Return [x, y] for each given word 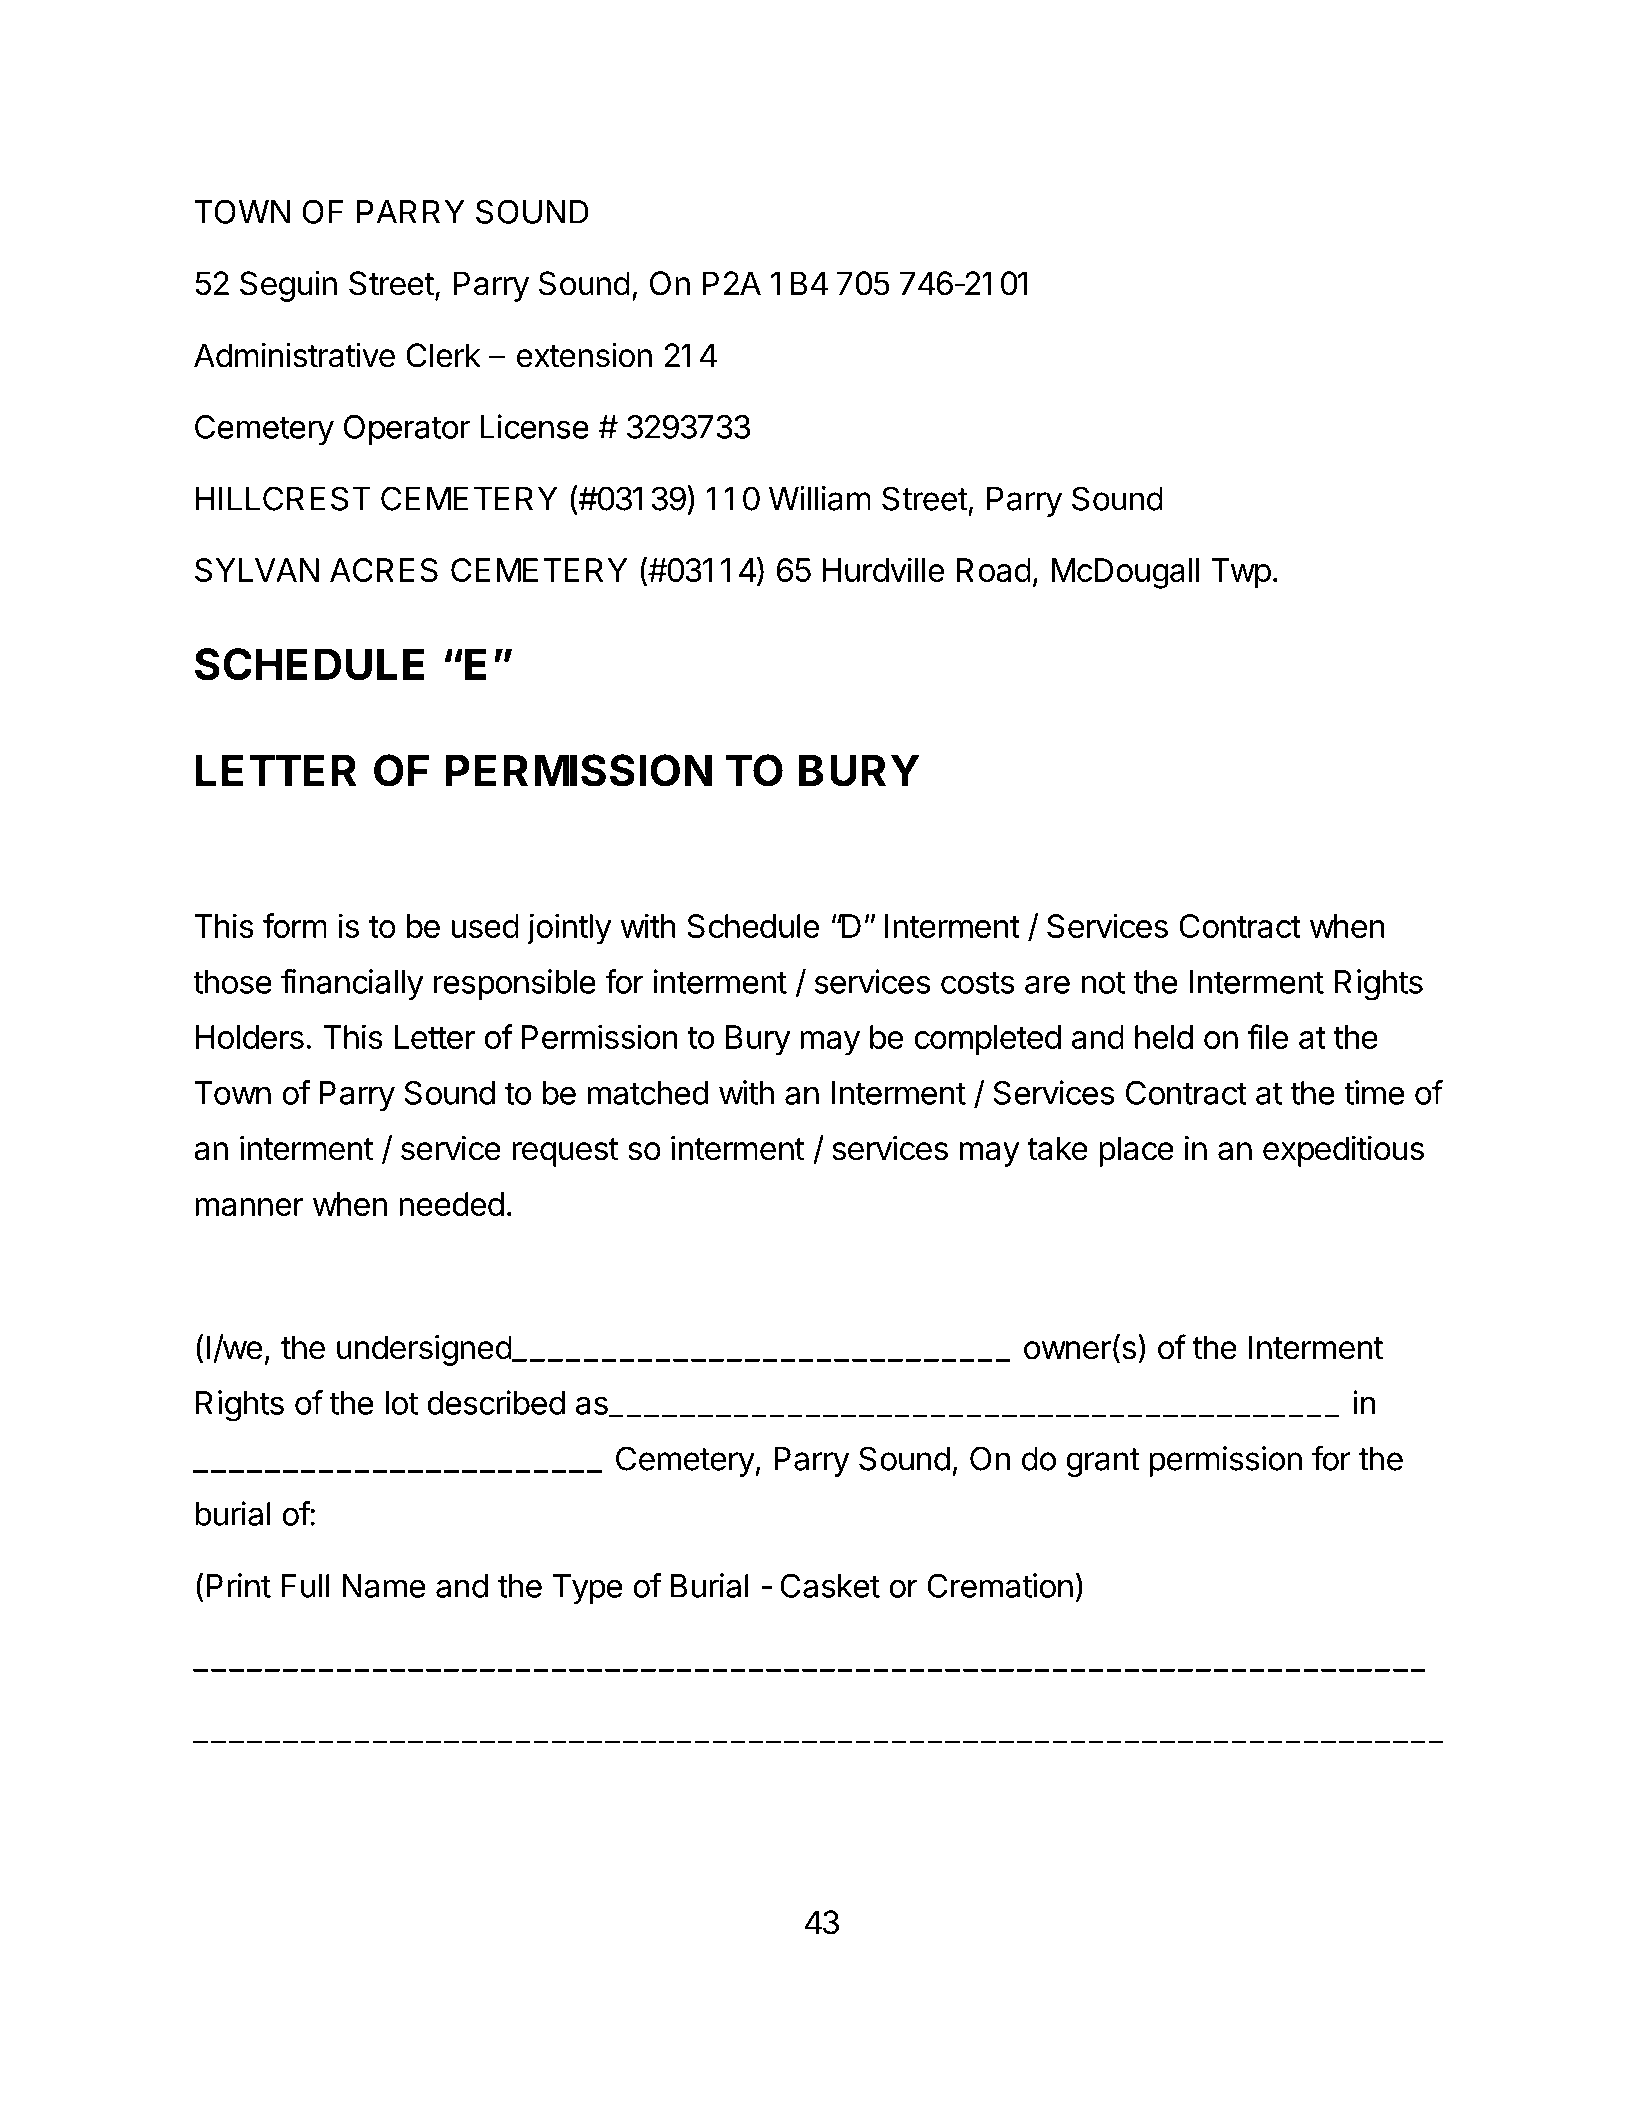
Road [994, 570]
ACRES [384, 570]
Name [384, 1586]
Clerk [443, 355]
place [1136, 1151]
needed [451, 1204]
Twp [1241, 573]
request [565, 1152]
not [1103, 982]
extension [584, 355]
